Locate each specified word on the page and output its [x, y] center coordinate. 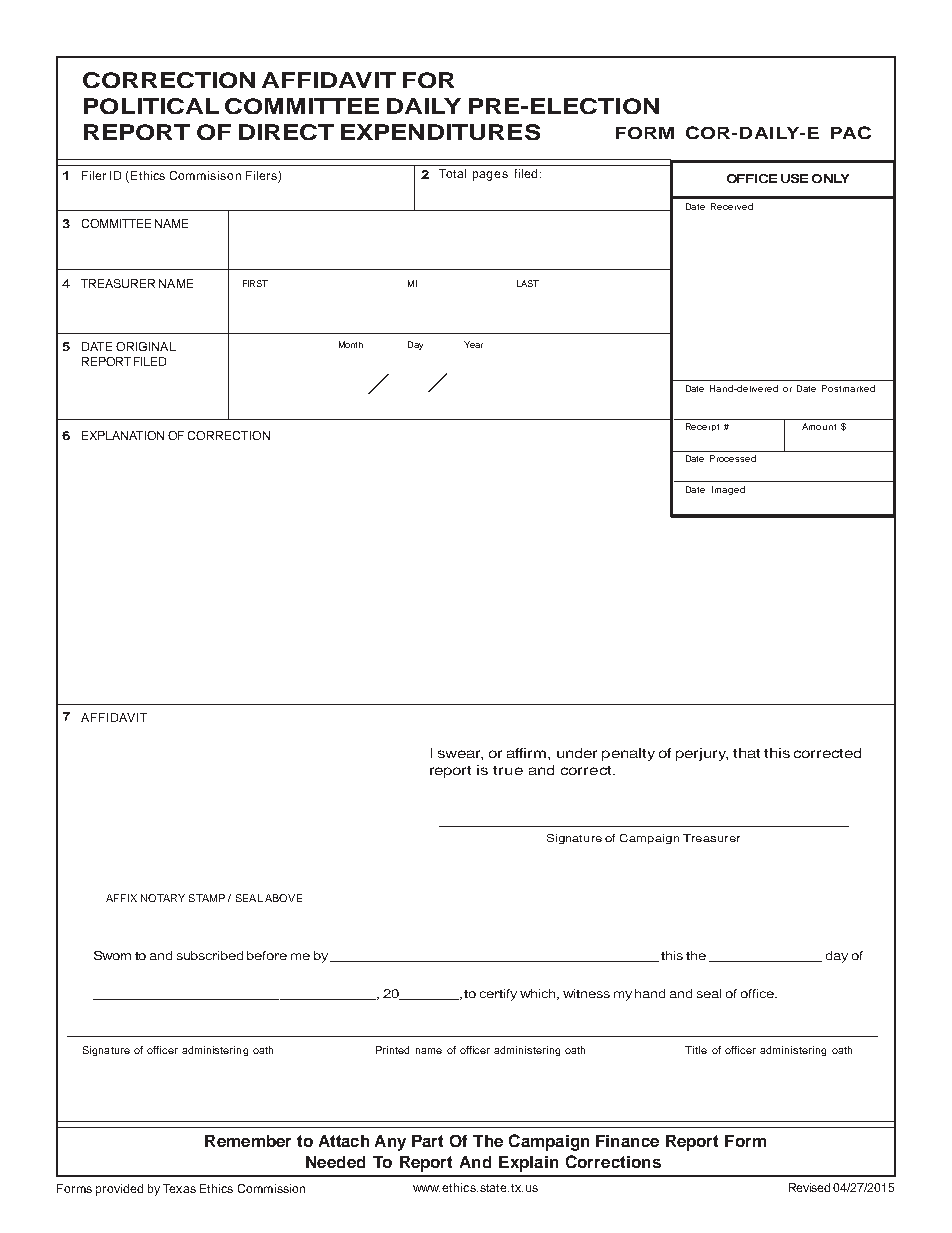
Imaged [728, 490]
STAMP [207, 898]
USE [794, 178]
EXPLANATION [123, 435]
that [746, 753]
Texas [179, 1188]
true [508, 770]
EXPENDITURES [440, 132]
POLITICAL [151, 106]
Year [473, 344]
